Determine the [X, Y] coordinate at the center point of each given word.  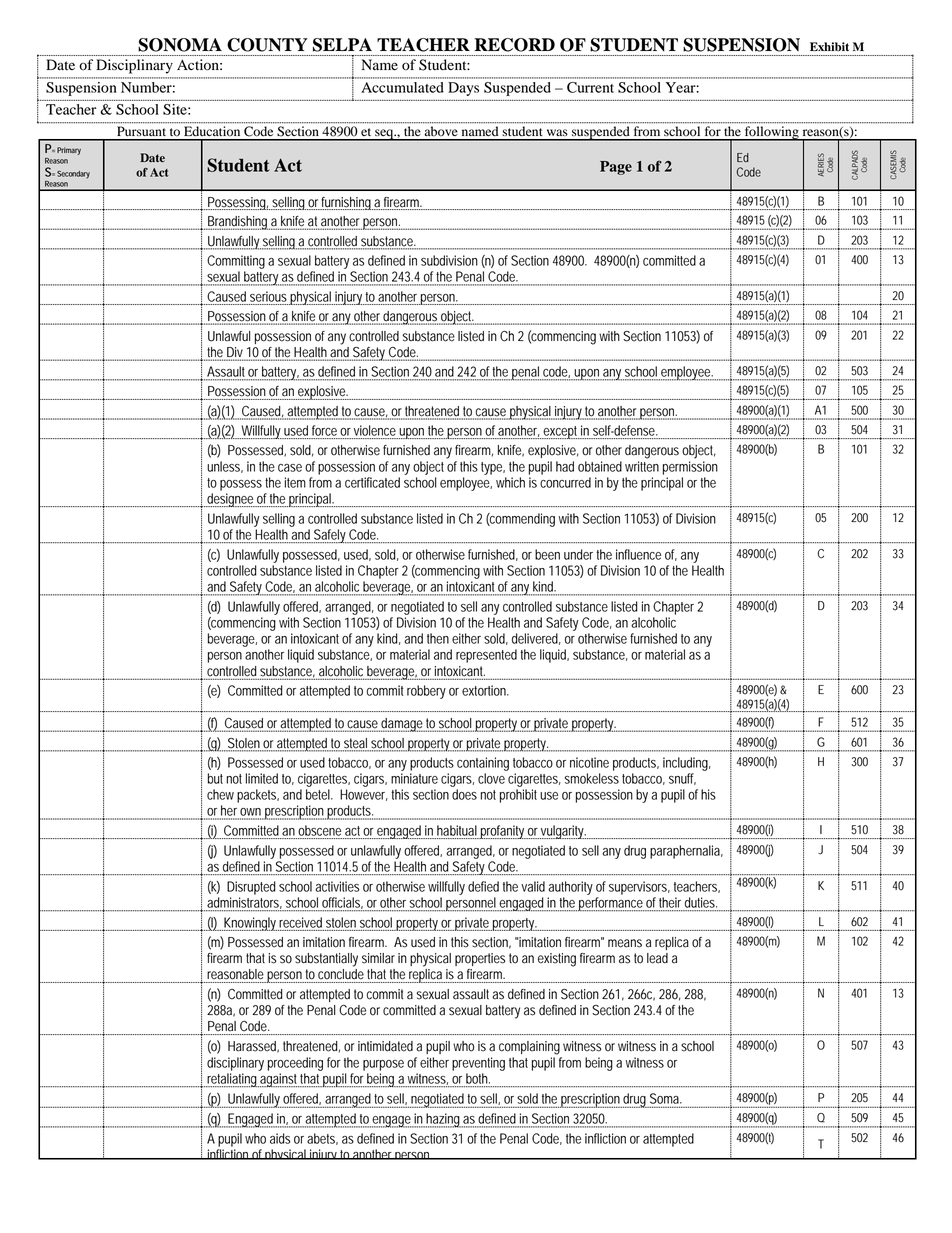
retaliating [233, 1080]
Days [463, 89]
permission [690, 468]
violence [375, 430]
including [687, 764]
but [217, 778]
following [771, 133]
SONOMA [180, 45]
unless [225, 467]
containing [483, 764]
